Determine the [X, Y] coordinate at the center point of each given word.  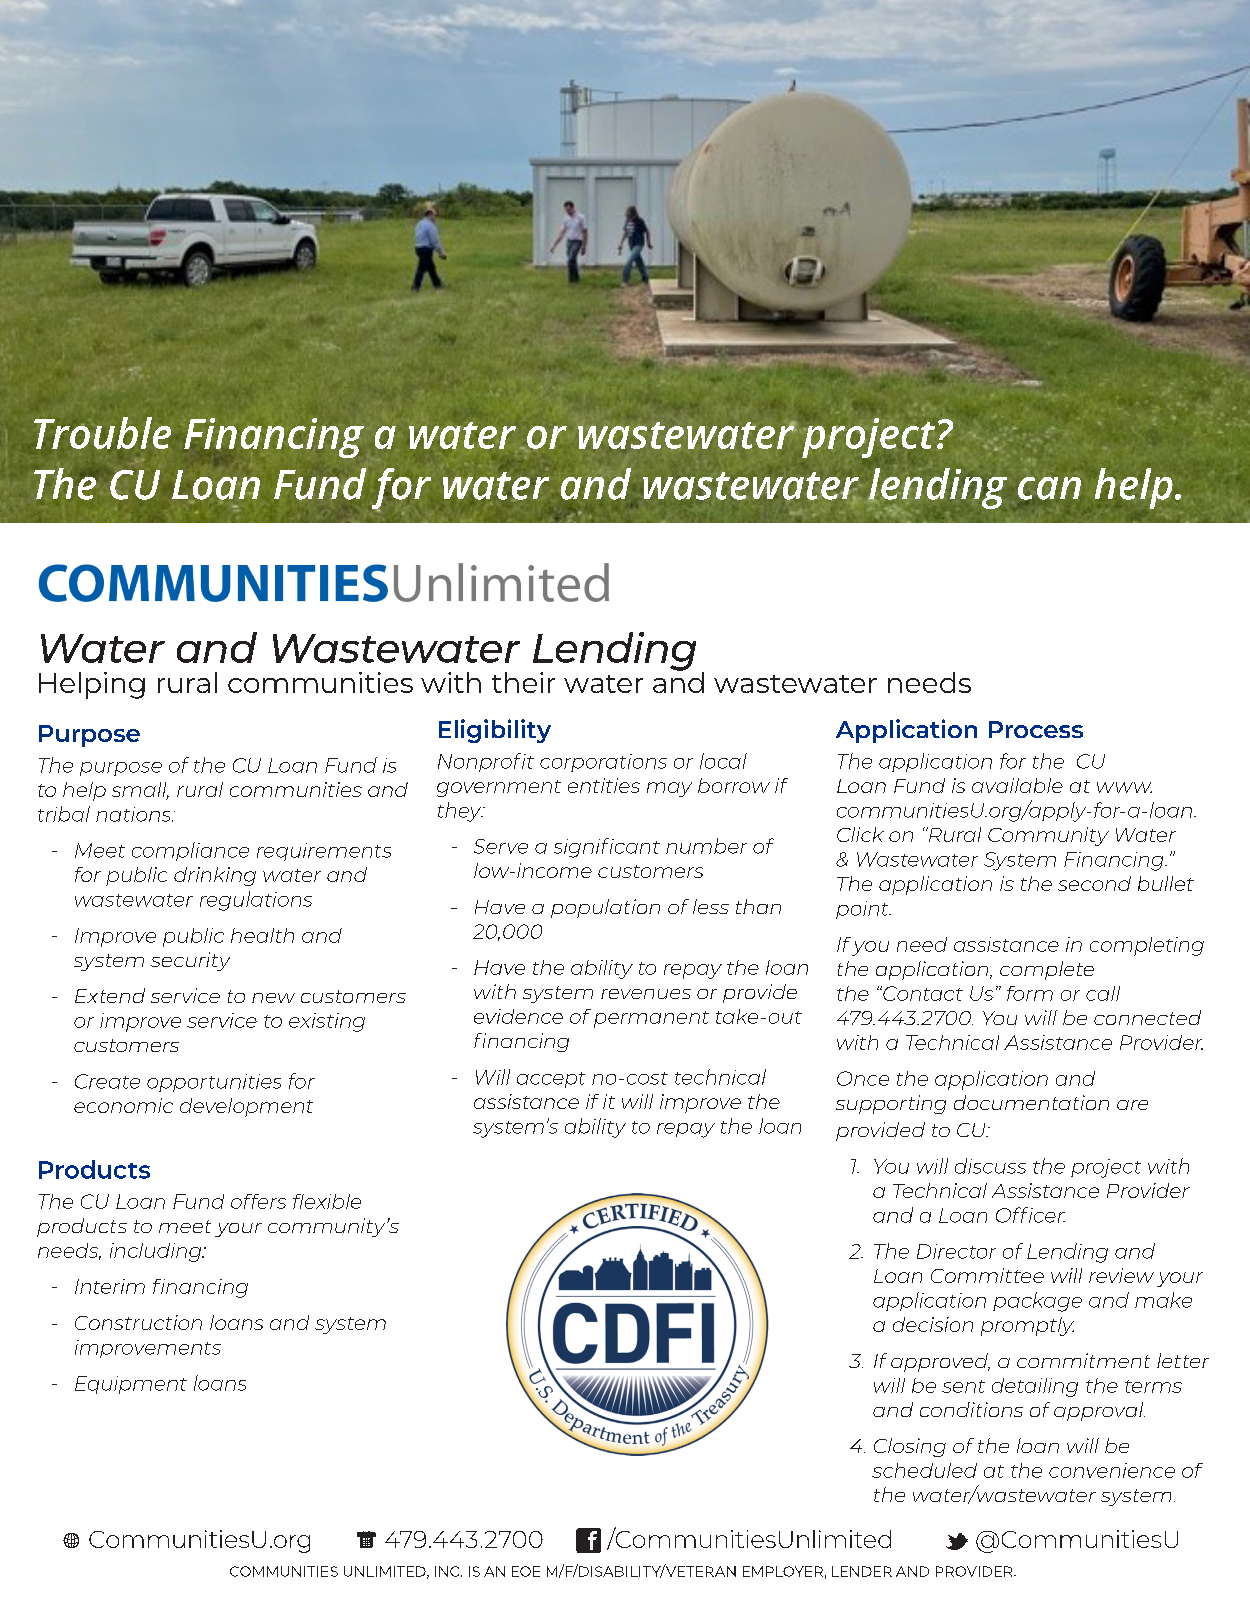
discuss [990, 1166]
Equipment [131, 1385]
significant [607, 848]
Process [1036, 729]
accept [551, 1080]
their [523, 682]
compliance [190, 851]
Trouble [102, 433]
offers [258, 1201]
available [1017, 785]
